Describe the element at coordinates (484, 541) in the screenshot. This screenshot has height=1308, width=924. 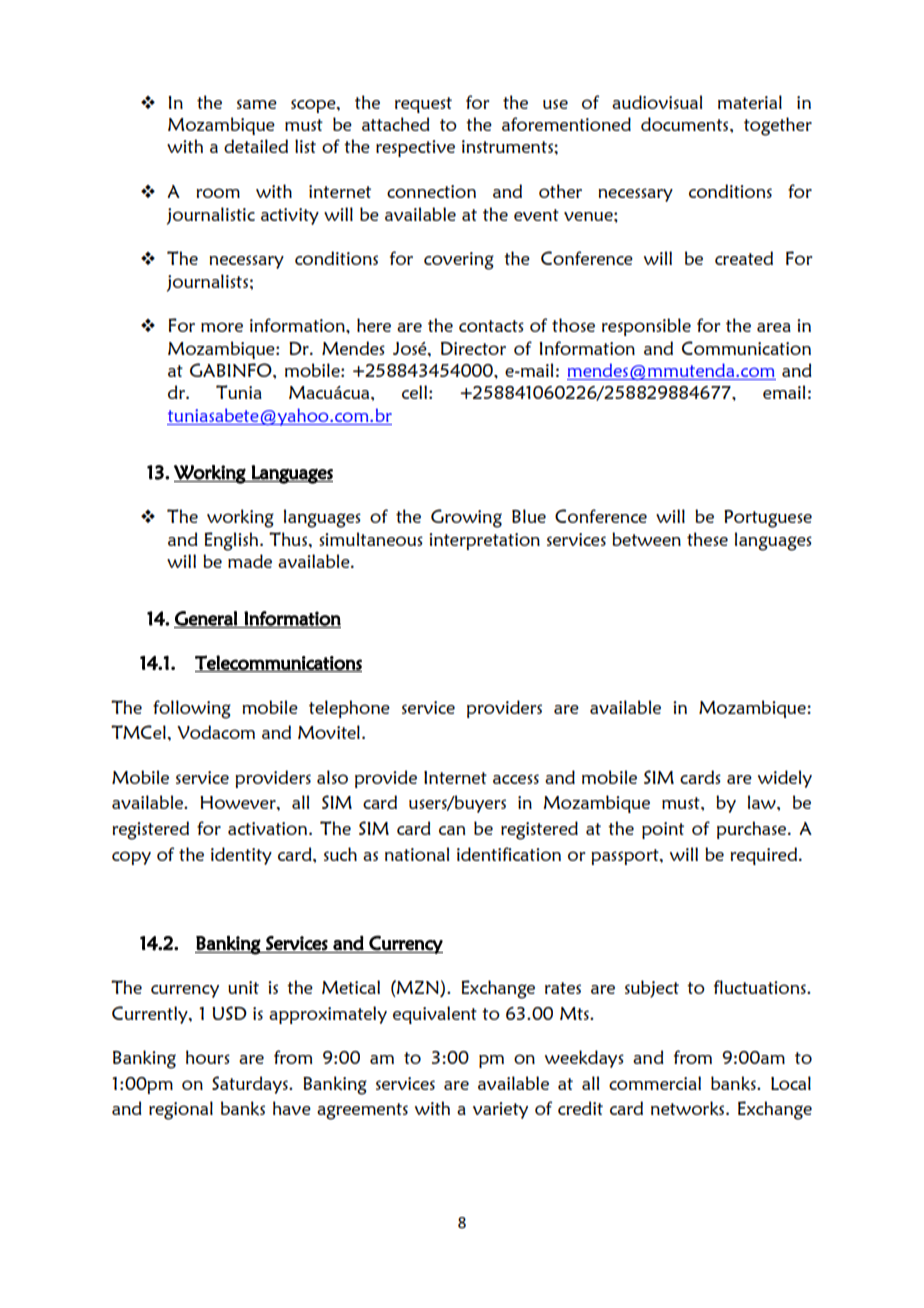
I see `interpretation` at that location.
